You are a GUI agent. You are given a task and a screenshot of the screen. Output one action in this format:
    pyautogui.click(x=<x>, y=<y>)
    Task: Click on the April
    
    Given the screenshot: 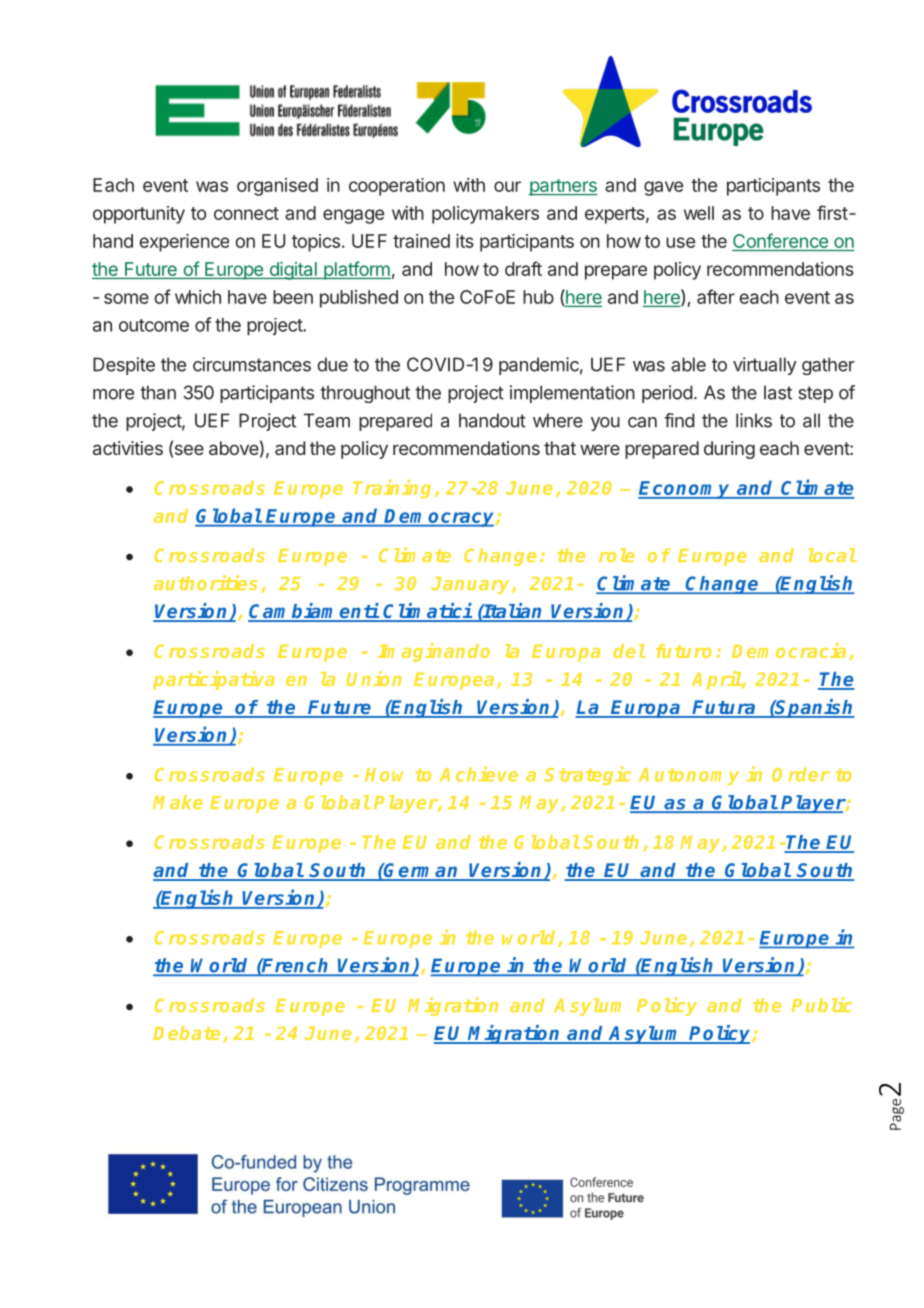 What is the action you would take?
    pyautogui.click(x=717, y=680)
